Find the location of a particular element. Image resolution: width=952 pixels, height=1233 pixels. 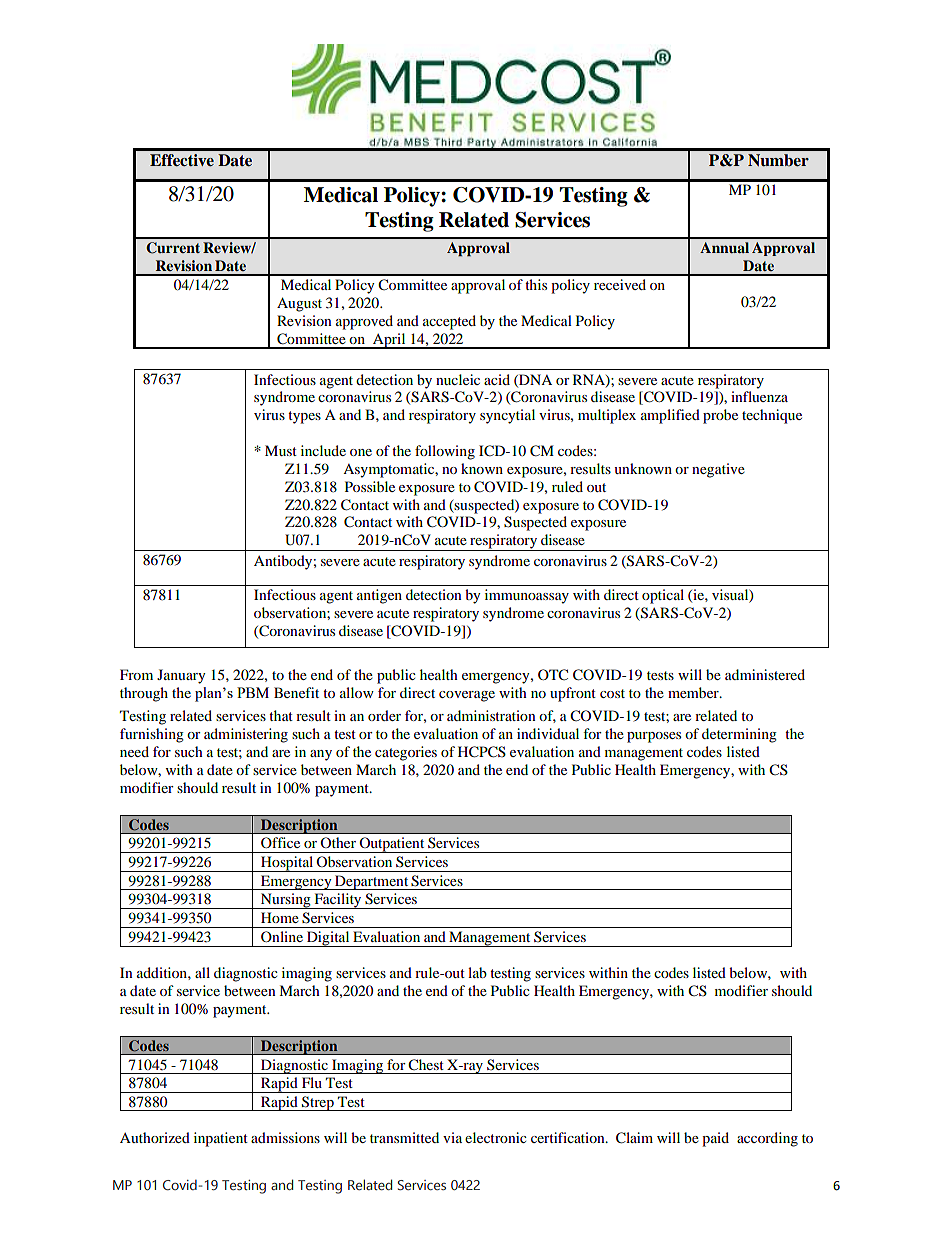

nucleic is located at coordinates (458, 379).
